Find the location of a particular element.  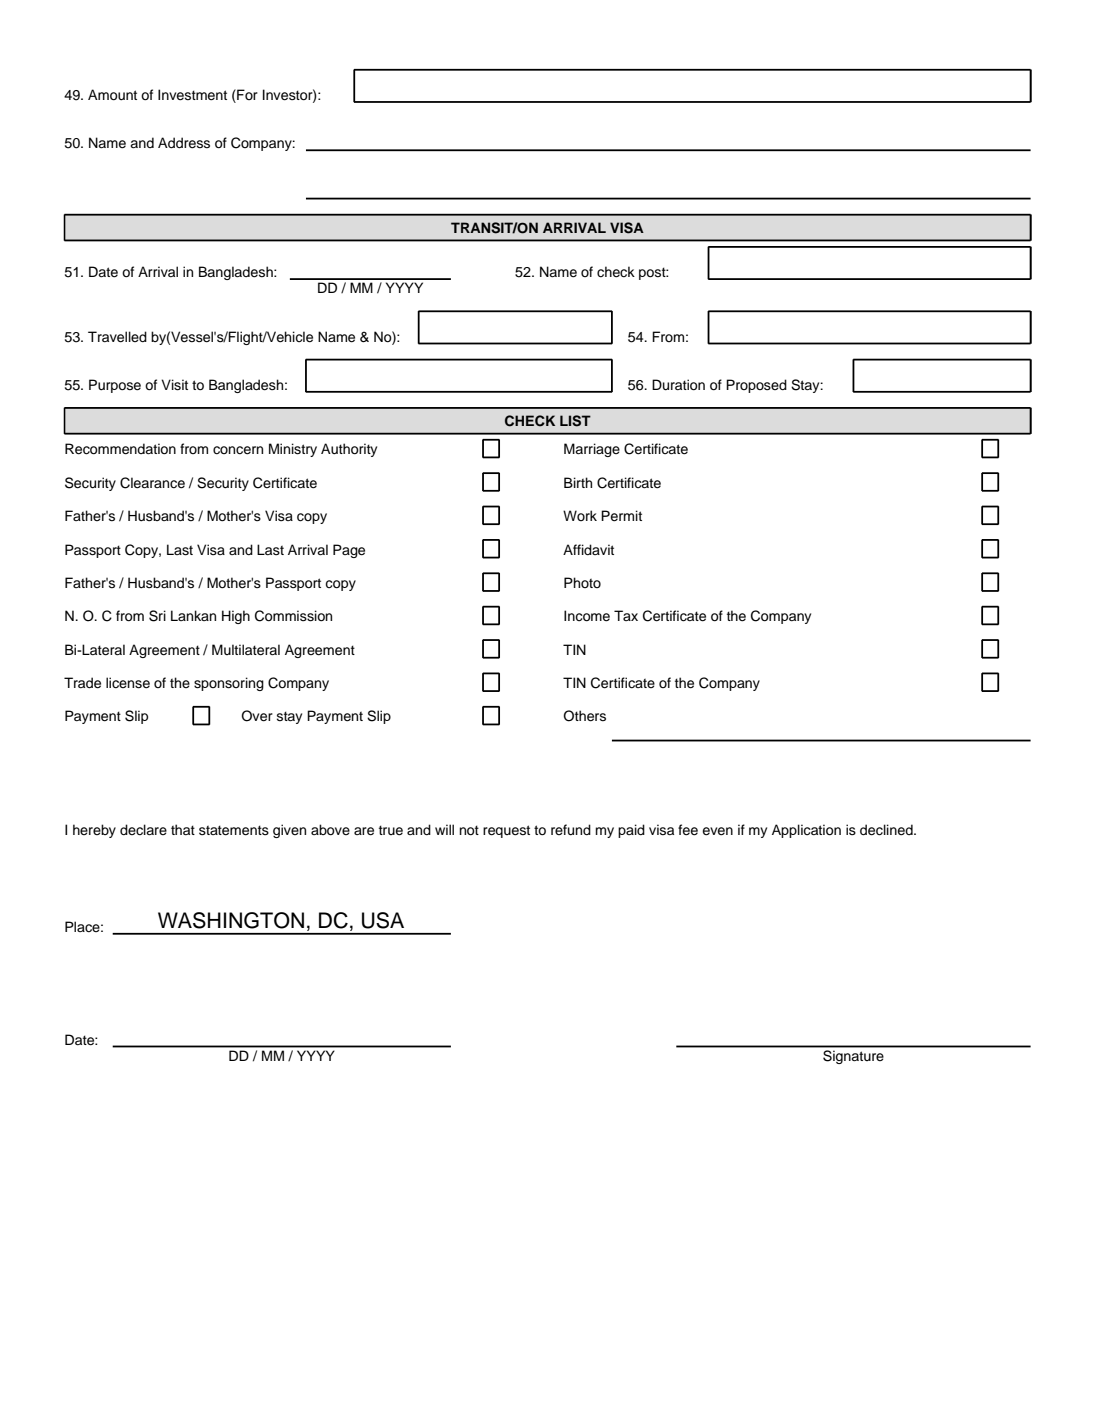

Address is located at coordinates (184, 143).
